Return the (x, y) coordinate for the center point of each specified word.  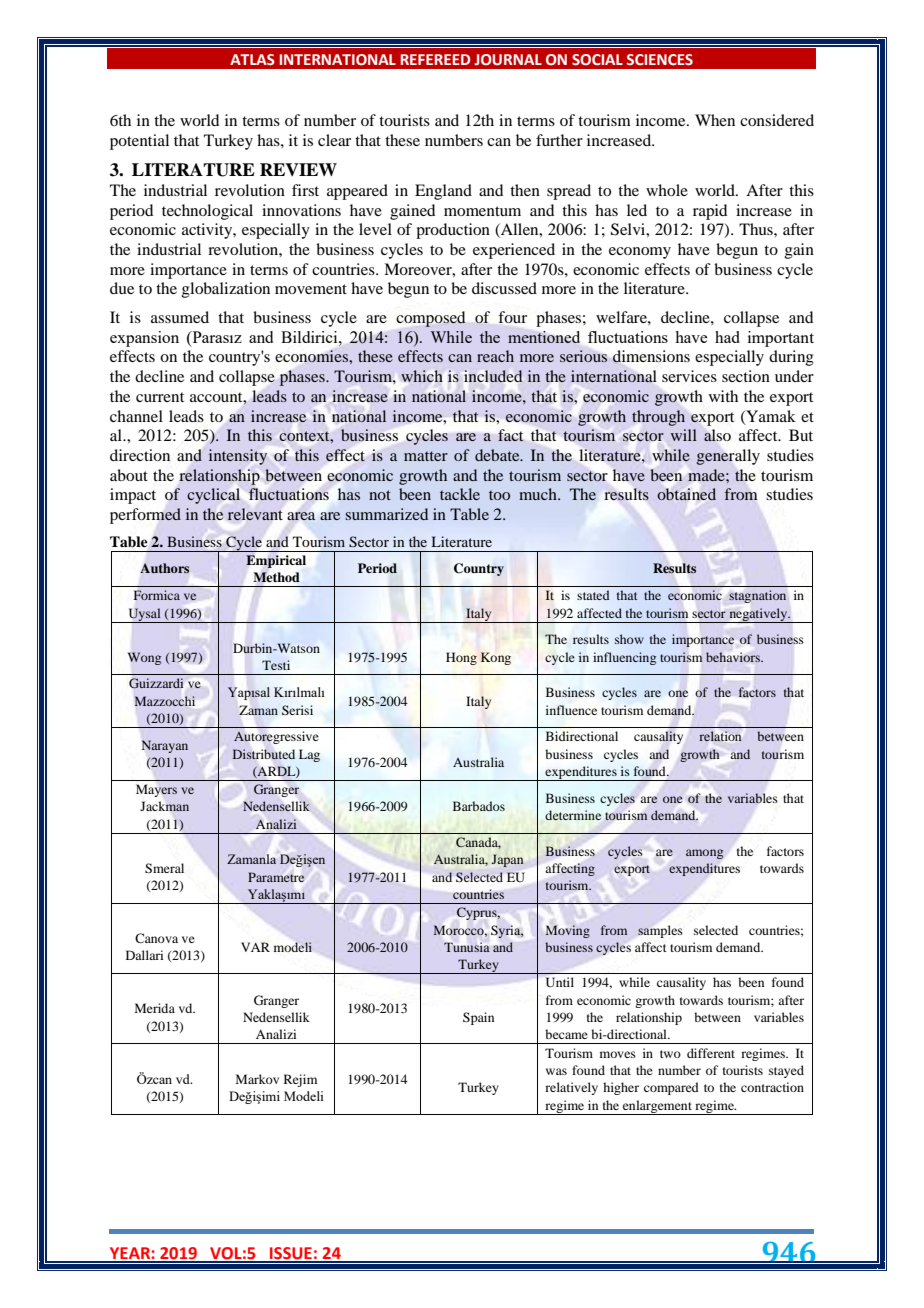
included (493, 376)
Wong (144, 658)
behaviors (734, 657)
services (689, 376)
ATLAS (252, 60)
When (715, 120)
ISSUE (291, 1254)
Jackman (164, 806)
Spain (478, 1018)
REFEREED (436, 59)
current (160, 397)
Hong (461, 658)
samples (660, 931)
